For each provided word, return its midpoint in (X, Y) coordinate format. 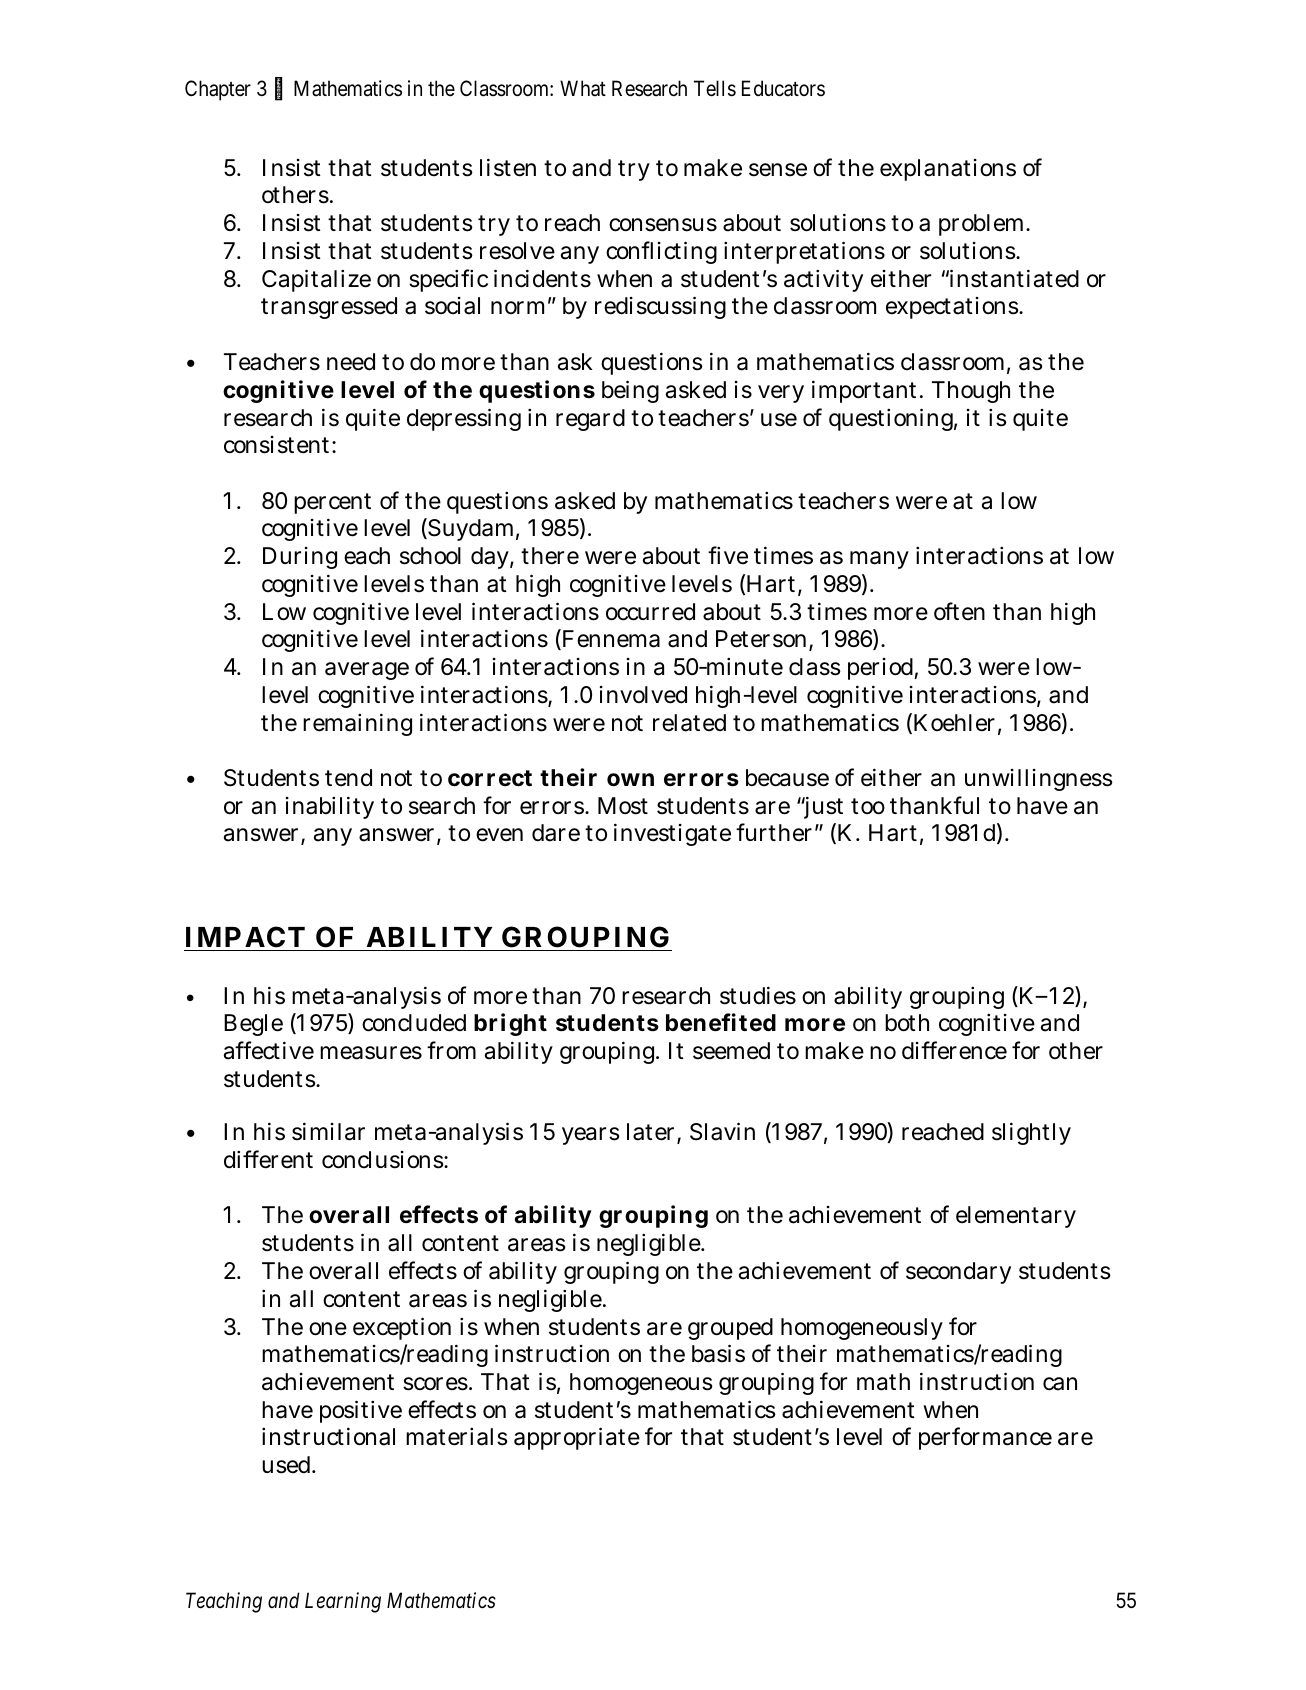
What (583, 88)
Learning (343, 1602)
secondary (958, 1273)
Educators (783, 88)
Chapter (218, 90)
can (1060, 1384)
